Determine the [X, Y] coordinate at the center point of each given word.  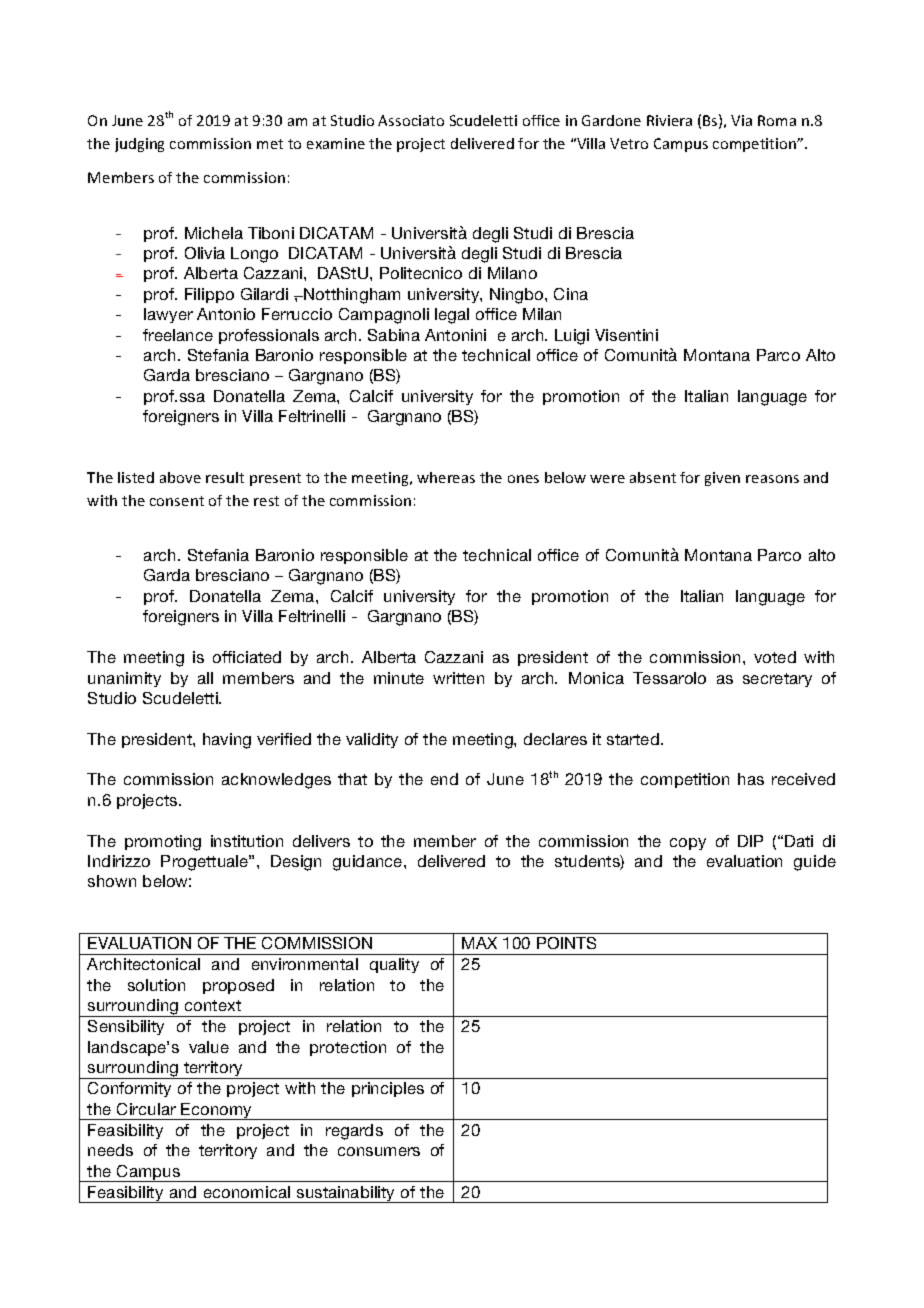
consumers [379, 1151]
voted [775, 657]
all [205, 678]
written [458, 678]
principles [388, 1089]
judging [139, 145]
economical [247, 1192]
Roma [777, 120]
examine [336, 143]
